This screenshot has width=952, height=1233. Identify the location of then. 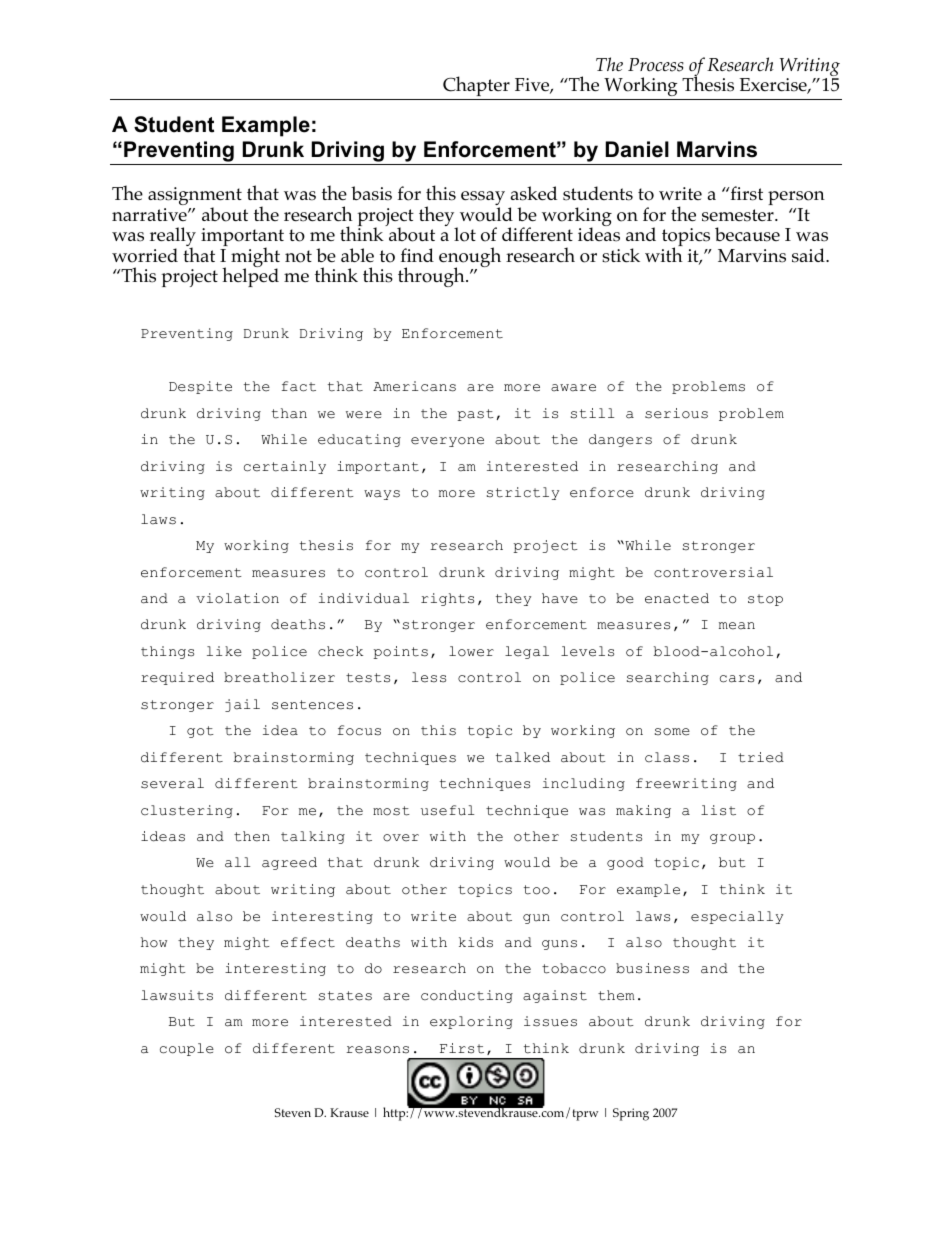
(252, 836).
